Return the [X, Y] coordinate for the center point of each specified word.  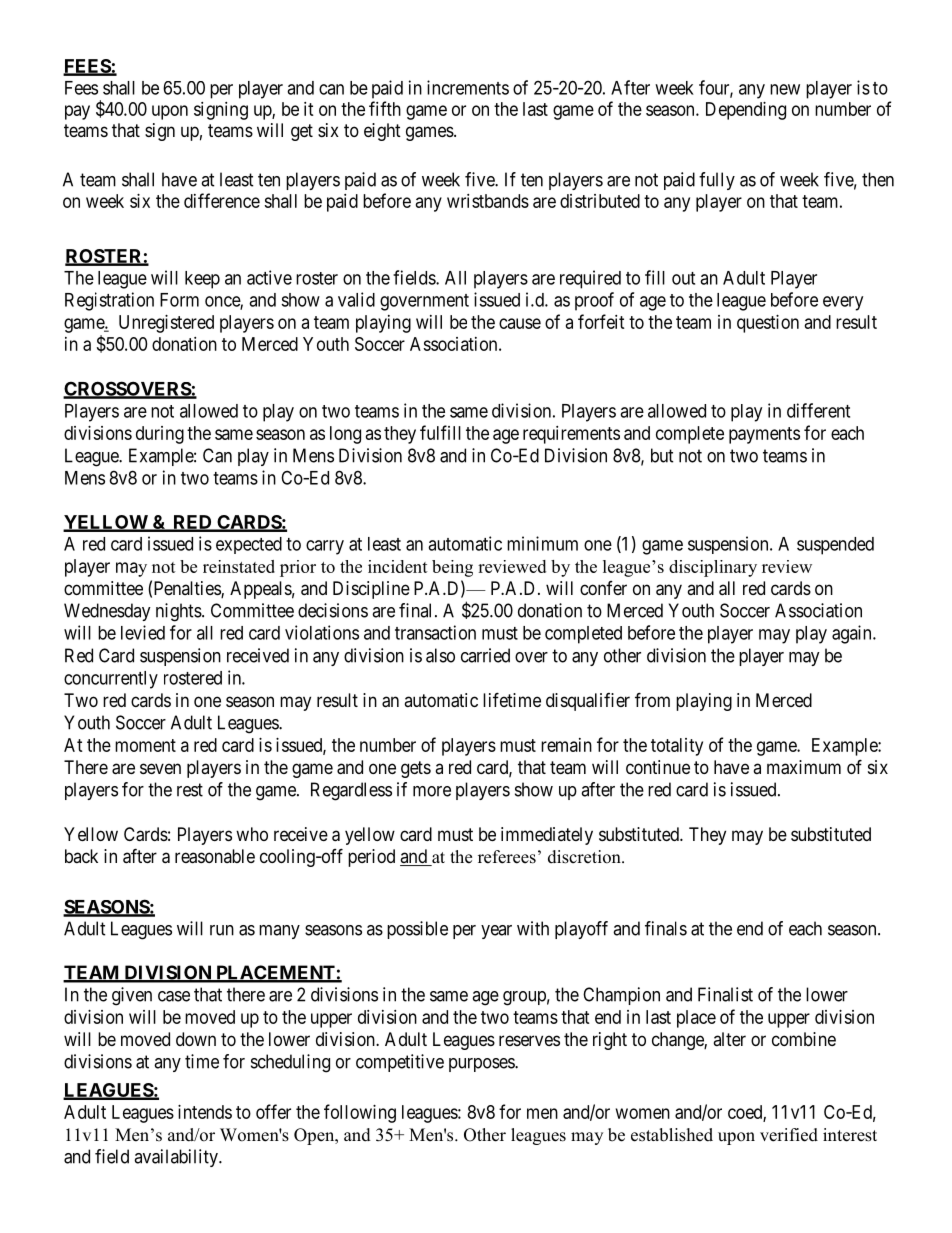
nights [179, 612]
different [818, 410]
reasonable [215, 856]
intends [205, 1112]
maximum [804, 767]
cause [520, 323]
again [853, 634]
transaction [435, 632]
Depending [746, 111]
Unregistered [166, 324]
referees [507, 857]
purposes [482, 1065]
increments [468, 87]
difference [222, 200]
